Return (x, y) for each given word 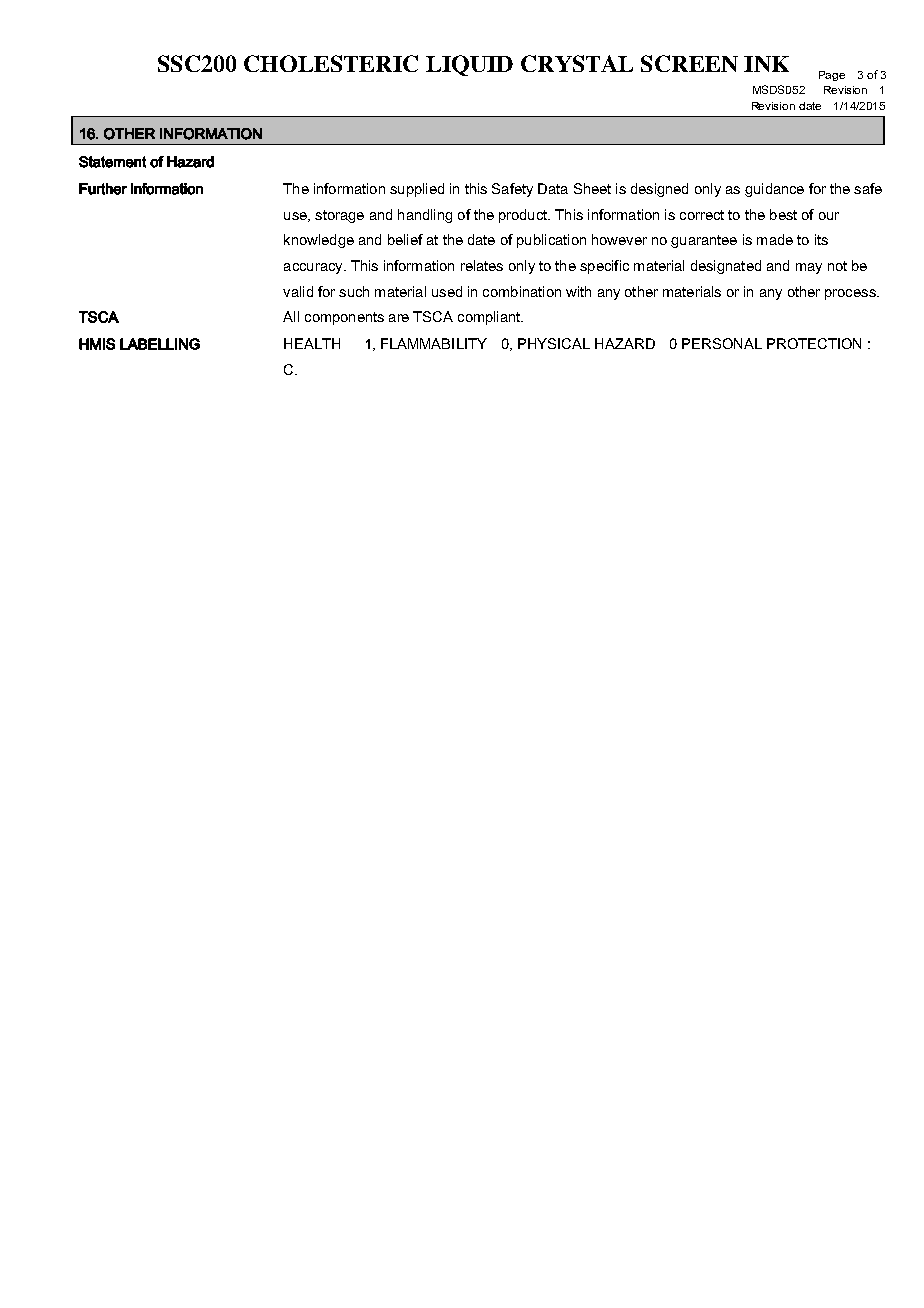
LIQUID (469, 65)
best (783, 214)
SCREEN (689, 63)
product (524, 216)
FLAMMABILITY (434, 343)
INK (766, 64)
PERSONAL (722, 343)
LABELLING (160, 344)
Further (103, 189)
